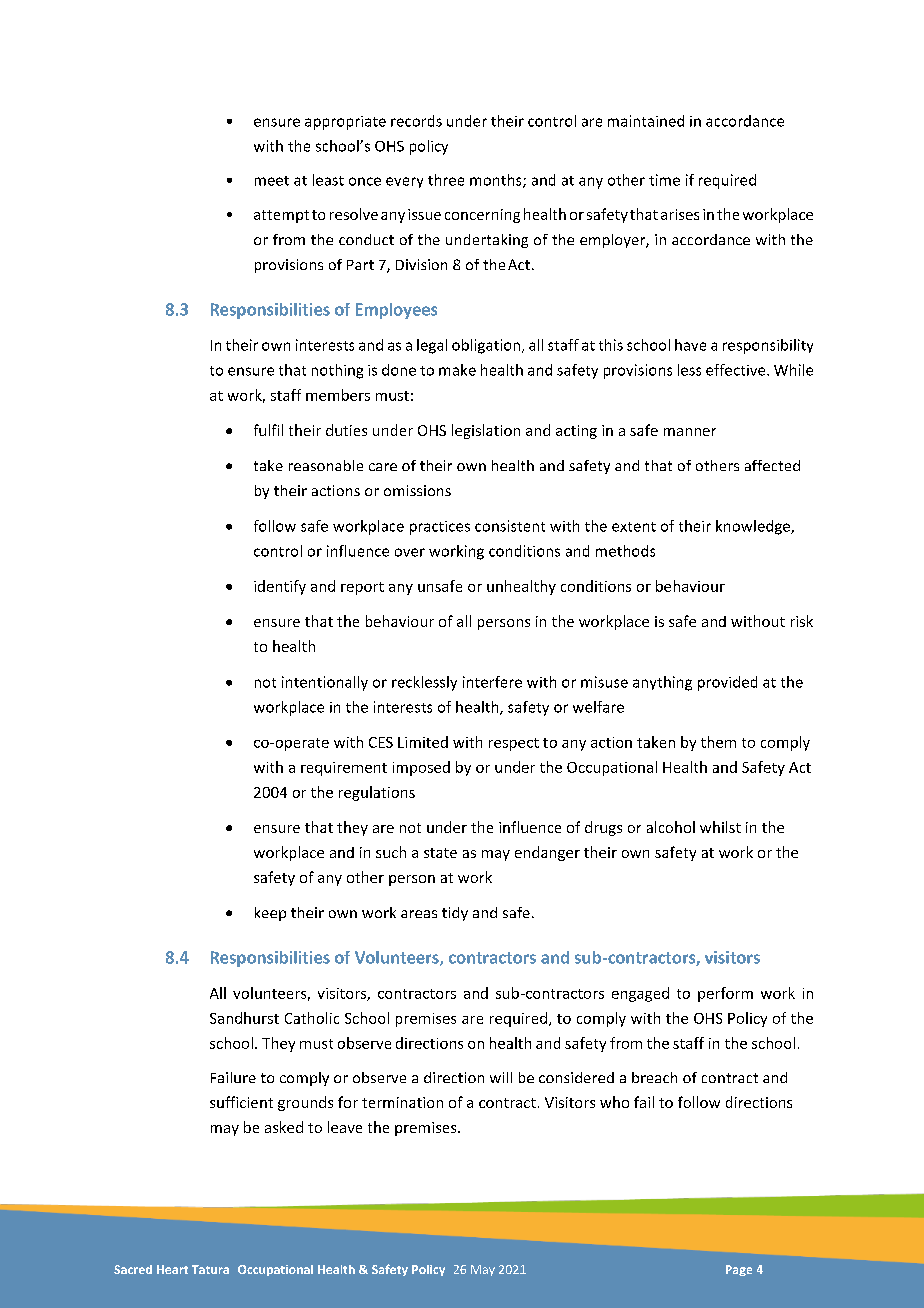  What do you see at coordinates (492, 682) in the screenshot?
I see `interfere` at bounding box center [492, 682].
